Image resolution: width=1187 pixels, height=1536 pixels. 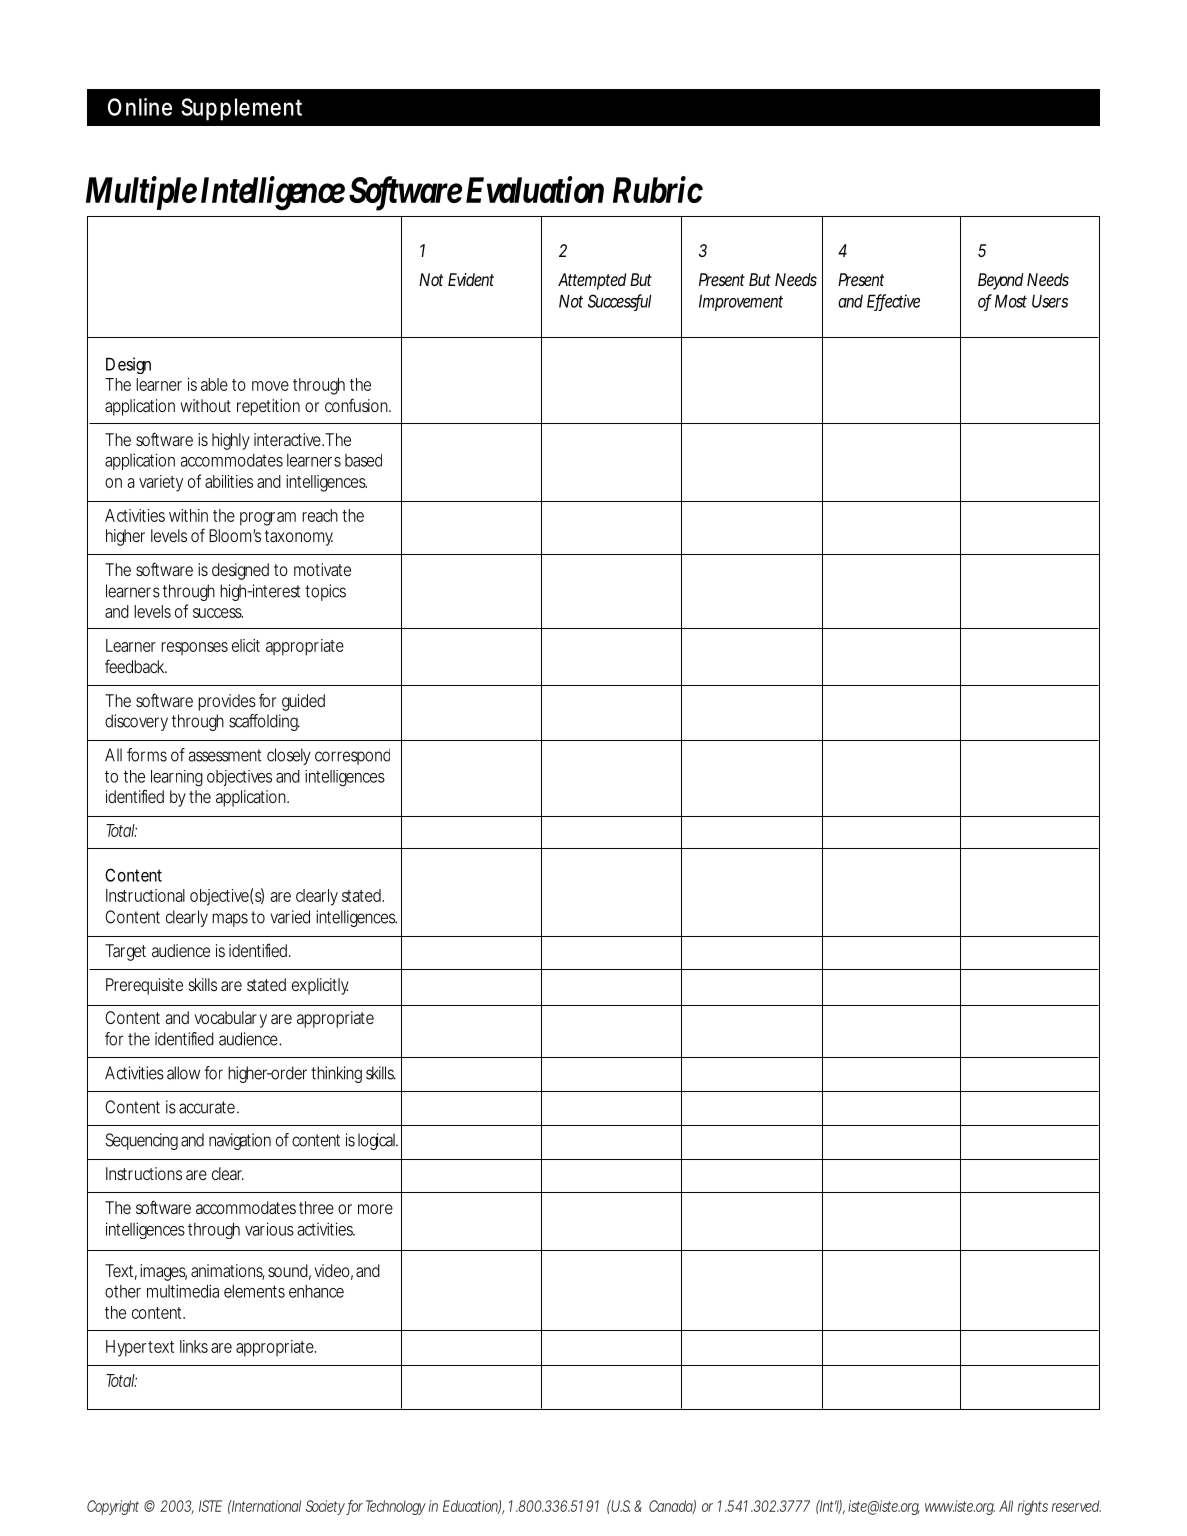 I want to click on assessment, so click(x=224, y=755).
